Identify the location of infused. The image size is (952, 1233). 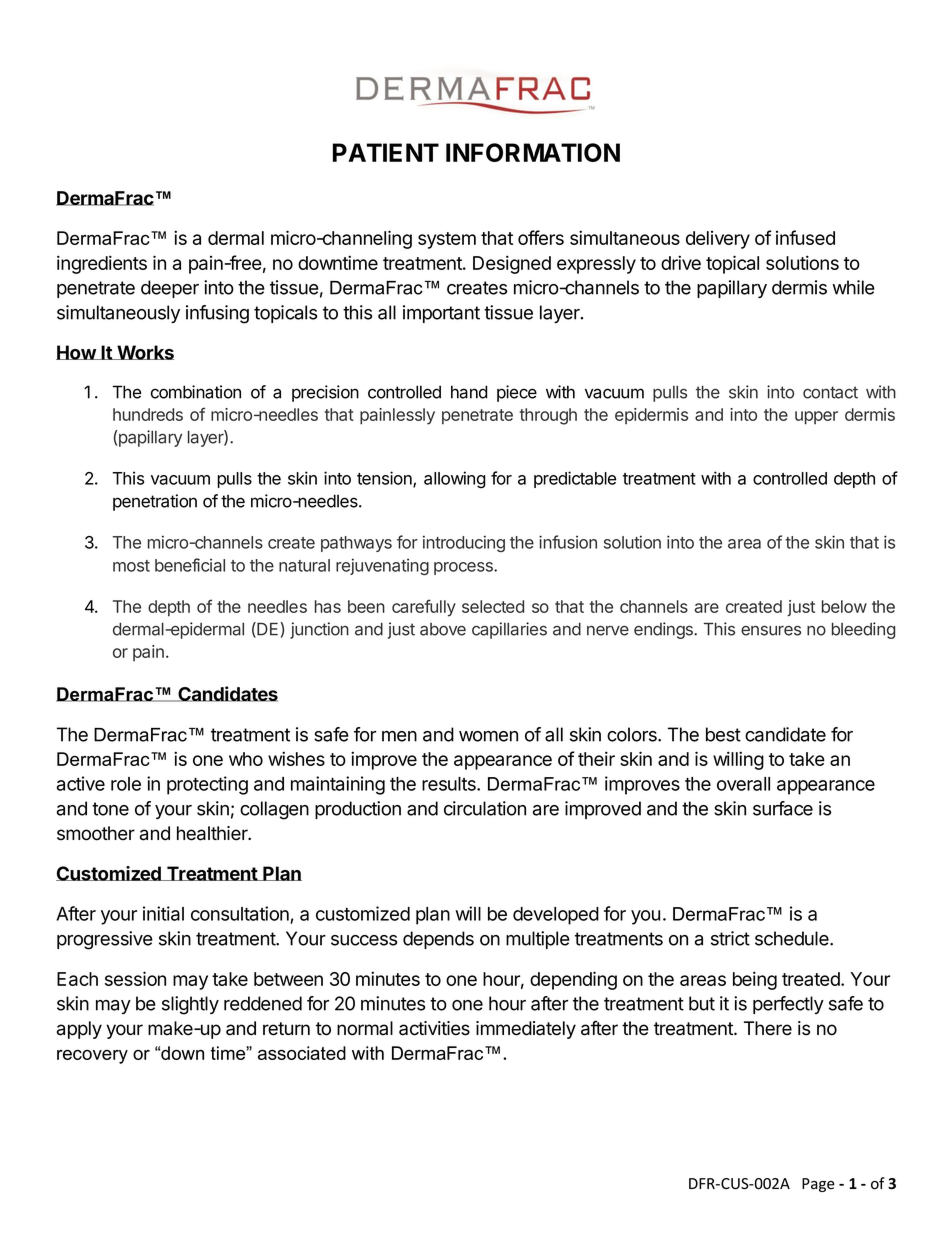
(805, 237).
